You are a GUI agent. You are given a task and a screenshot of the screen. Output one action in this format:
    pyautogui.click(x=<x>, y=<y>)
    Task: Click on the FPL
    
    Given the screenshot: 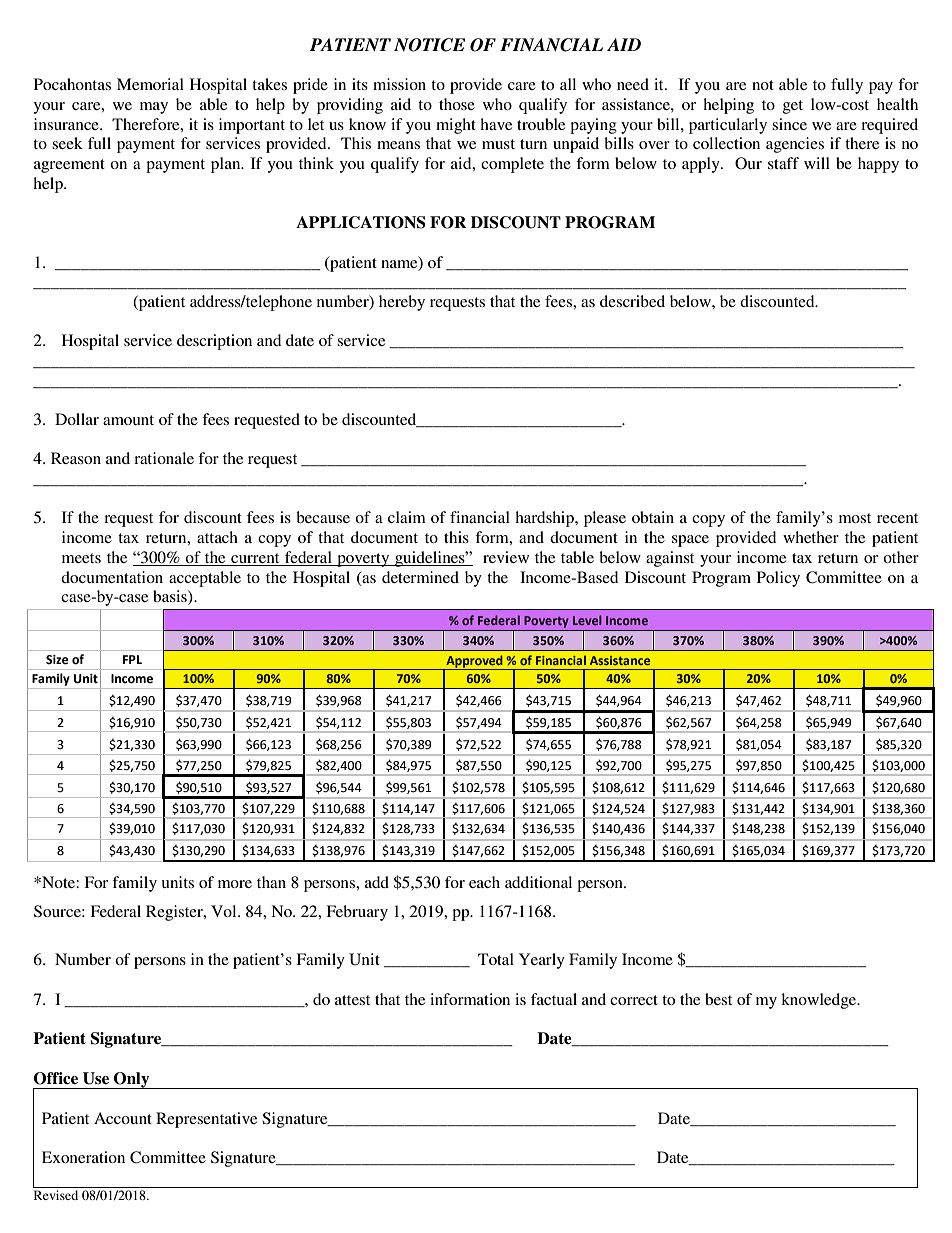 What is the action you would take?
    pyautogui.click(x=132, y=659)
